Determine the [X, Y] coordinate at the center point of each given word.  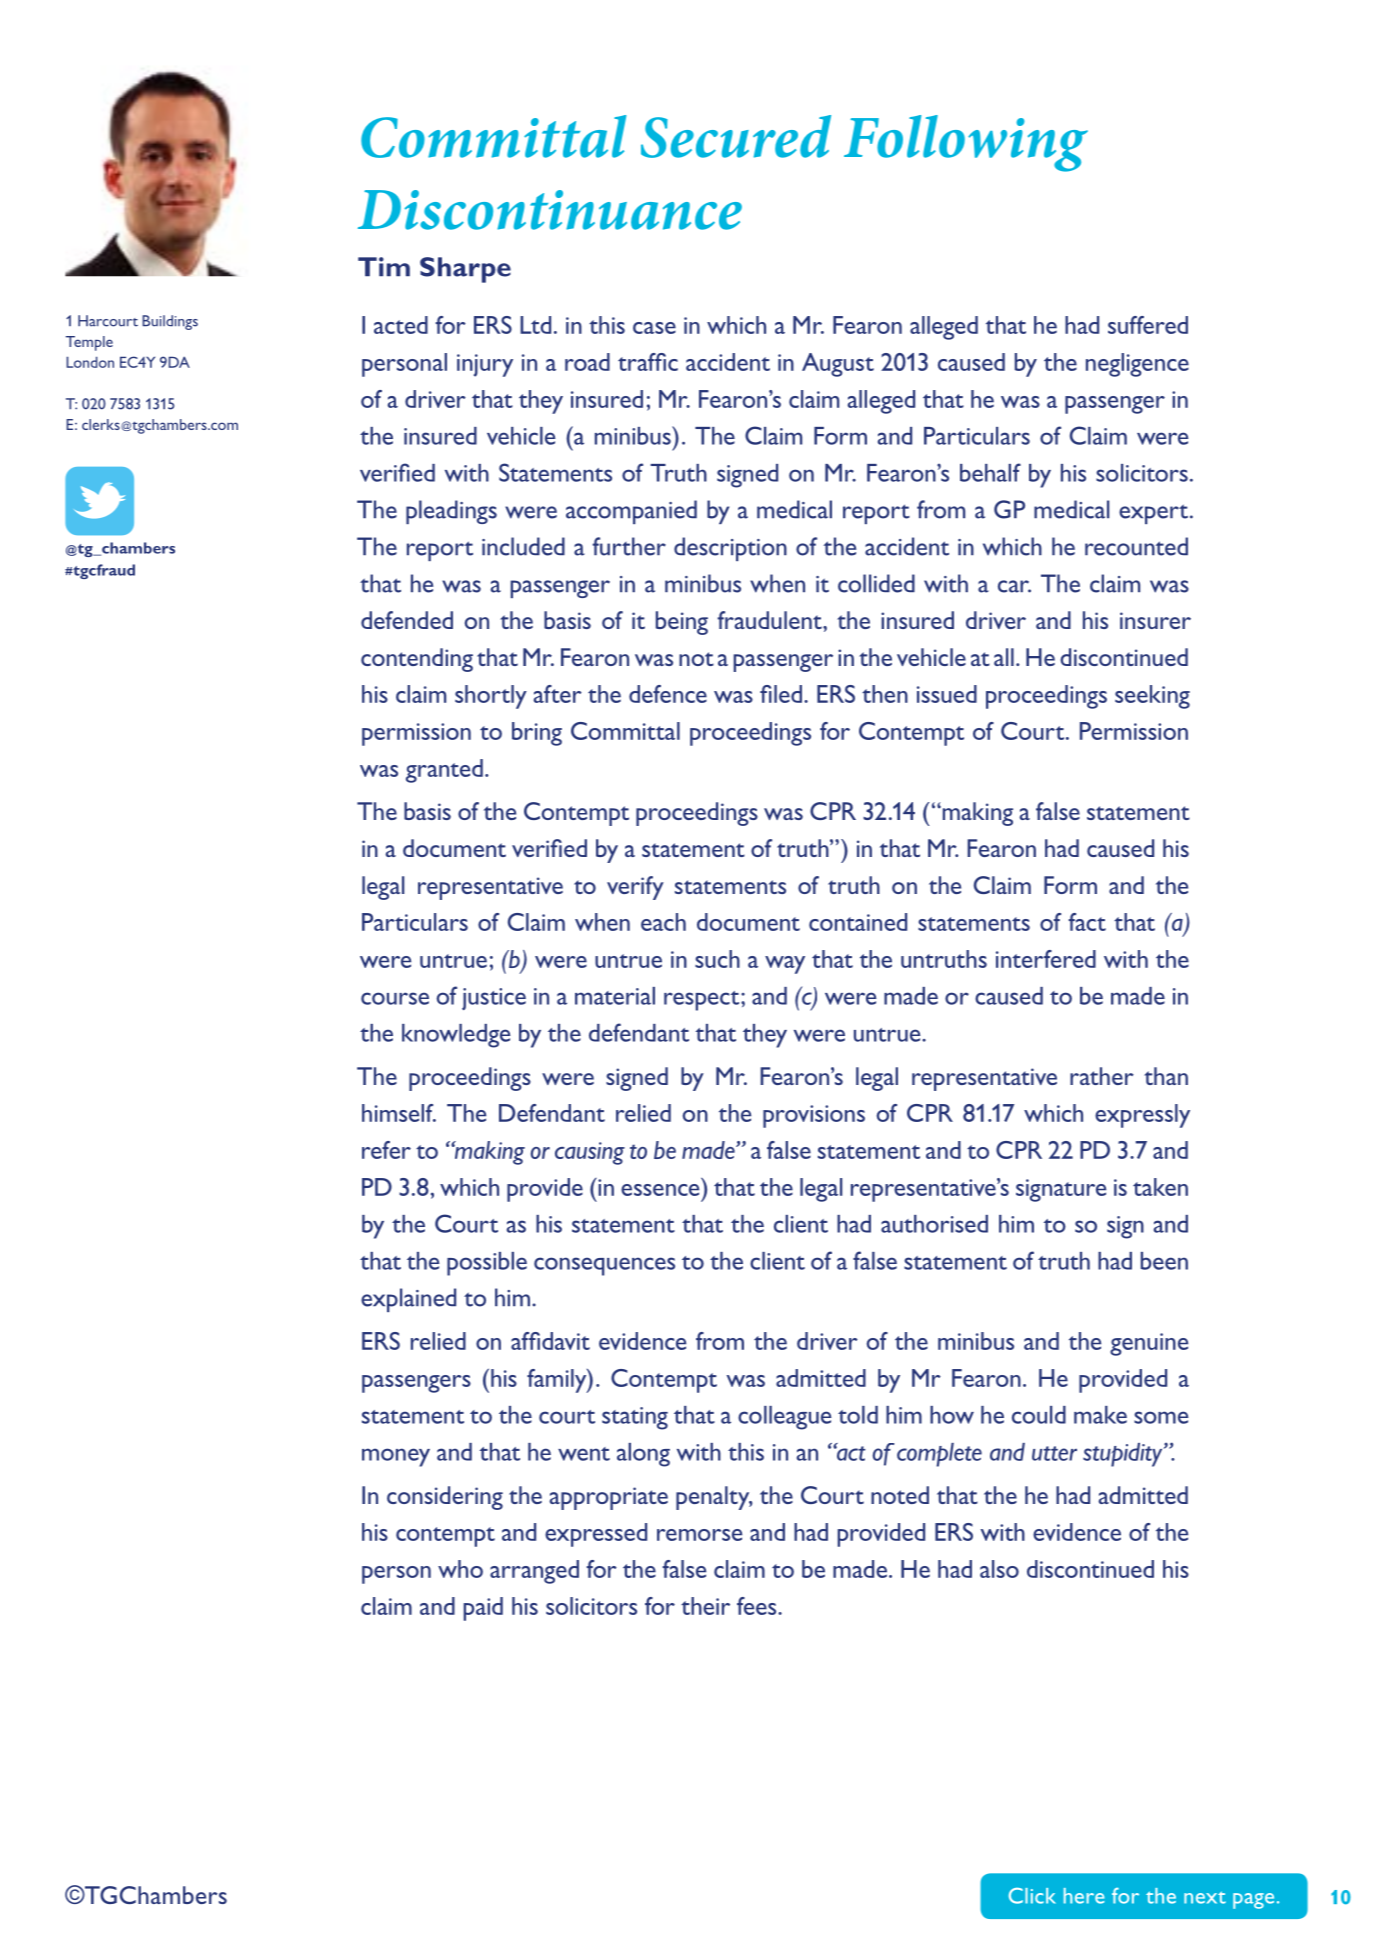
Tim [384, 266]
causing [590, 1153]
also [999, 1569]
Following [966, 143]
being [682, 623]
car [1014, 586]
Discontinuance [550, 210]
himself [399, 1113]
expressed [596, 1535]
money [396, 1457]
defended [407, 620]
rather [1102, 1076]
